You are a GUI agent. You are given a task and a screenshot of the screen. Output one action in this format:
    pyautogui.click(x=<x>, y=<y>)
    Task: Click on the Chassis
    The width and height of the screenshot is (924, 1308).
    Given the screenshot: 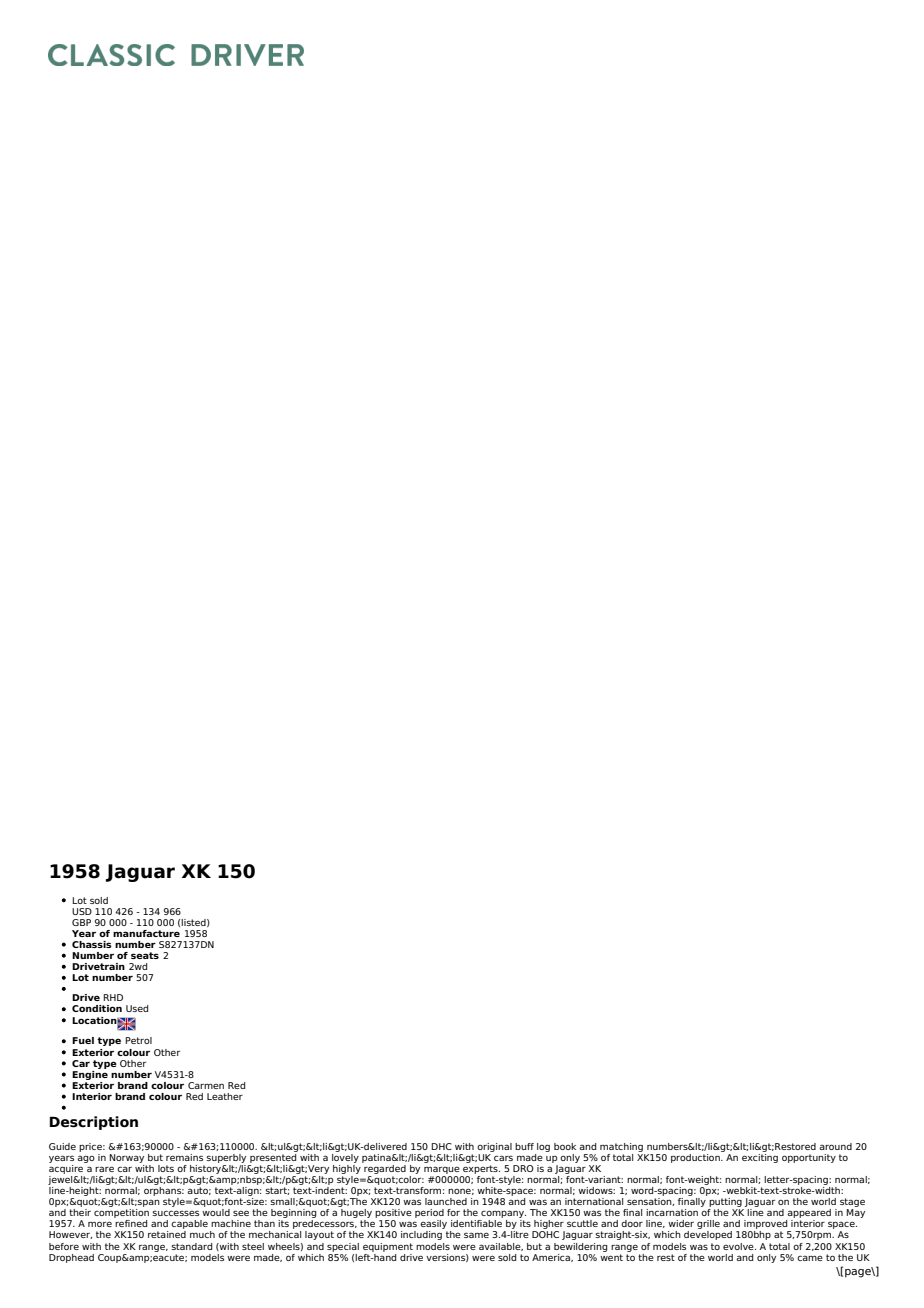 What is the action you would take?
    pyautogui.click(x=92, y=944)
